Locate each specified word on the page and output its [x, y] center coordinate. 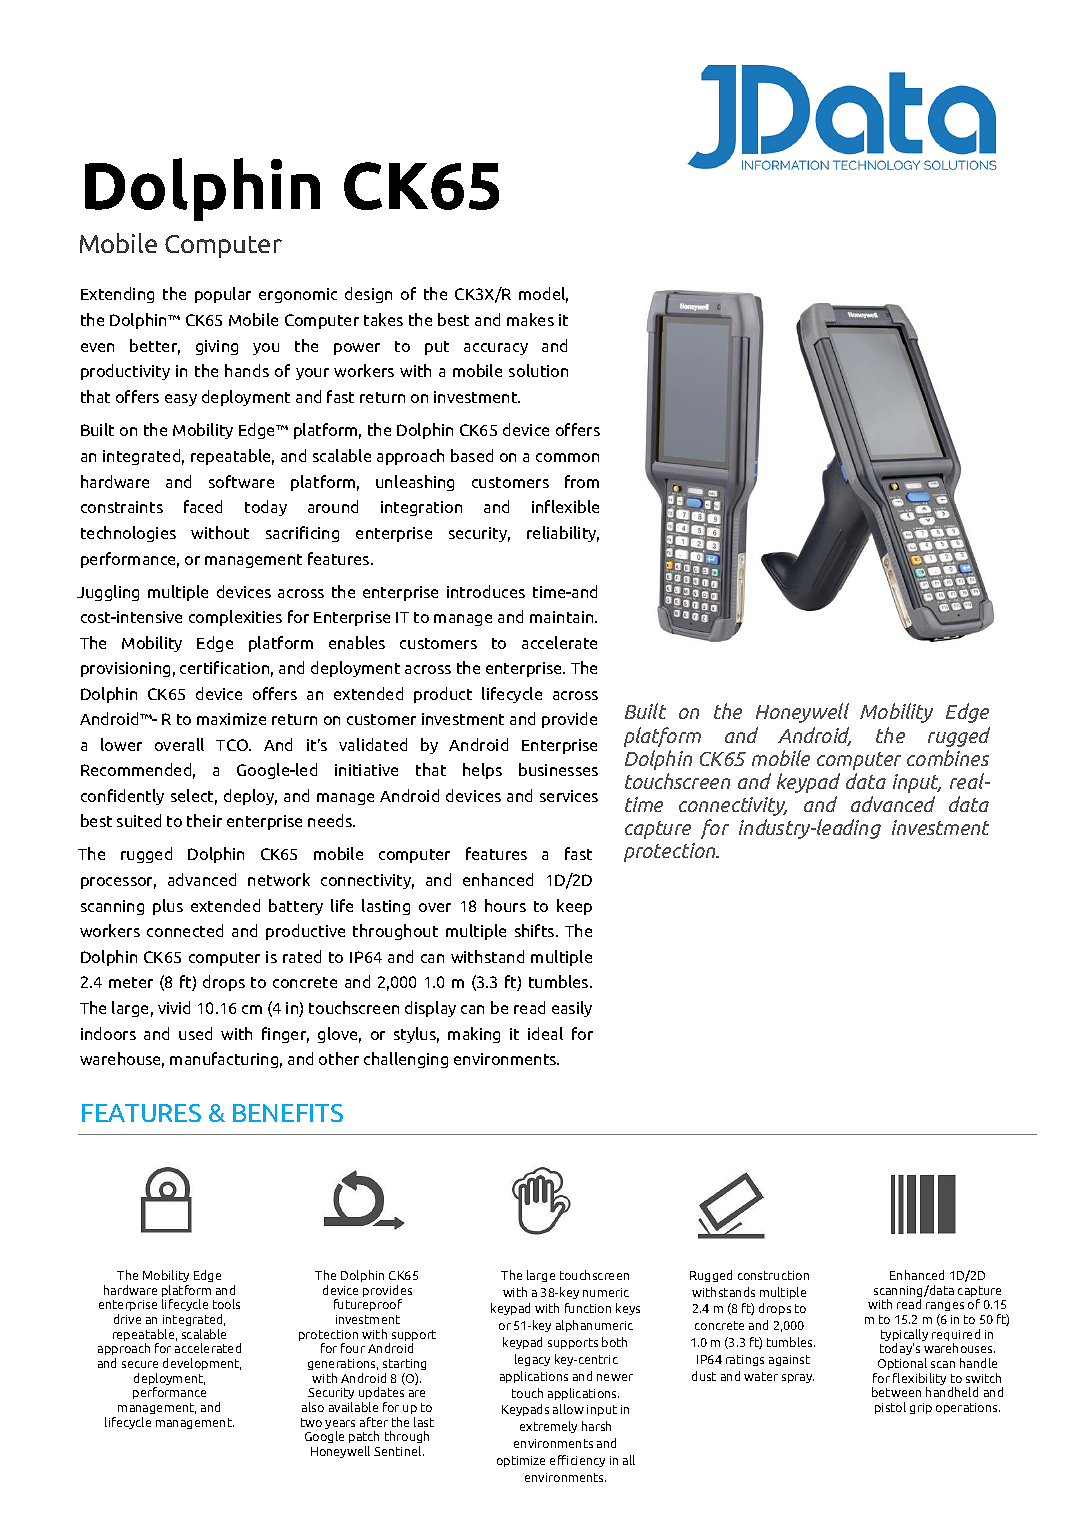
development [202, 1364]
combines [948, 758]
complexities [235, 618]
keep [574, 907]
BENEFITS [288, 1113]
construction [773, 1275]
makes [530, 319]
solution [538, 370]
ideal [545, 1033]
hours [505, 905]
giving [217, 347]
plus [168, 907]
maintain [563, 617]
